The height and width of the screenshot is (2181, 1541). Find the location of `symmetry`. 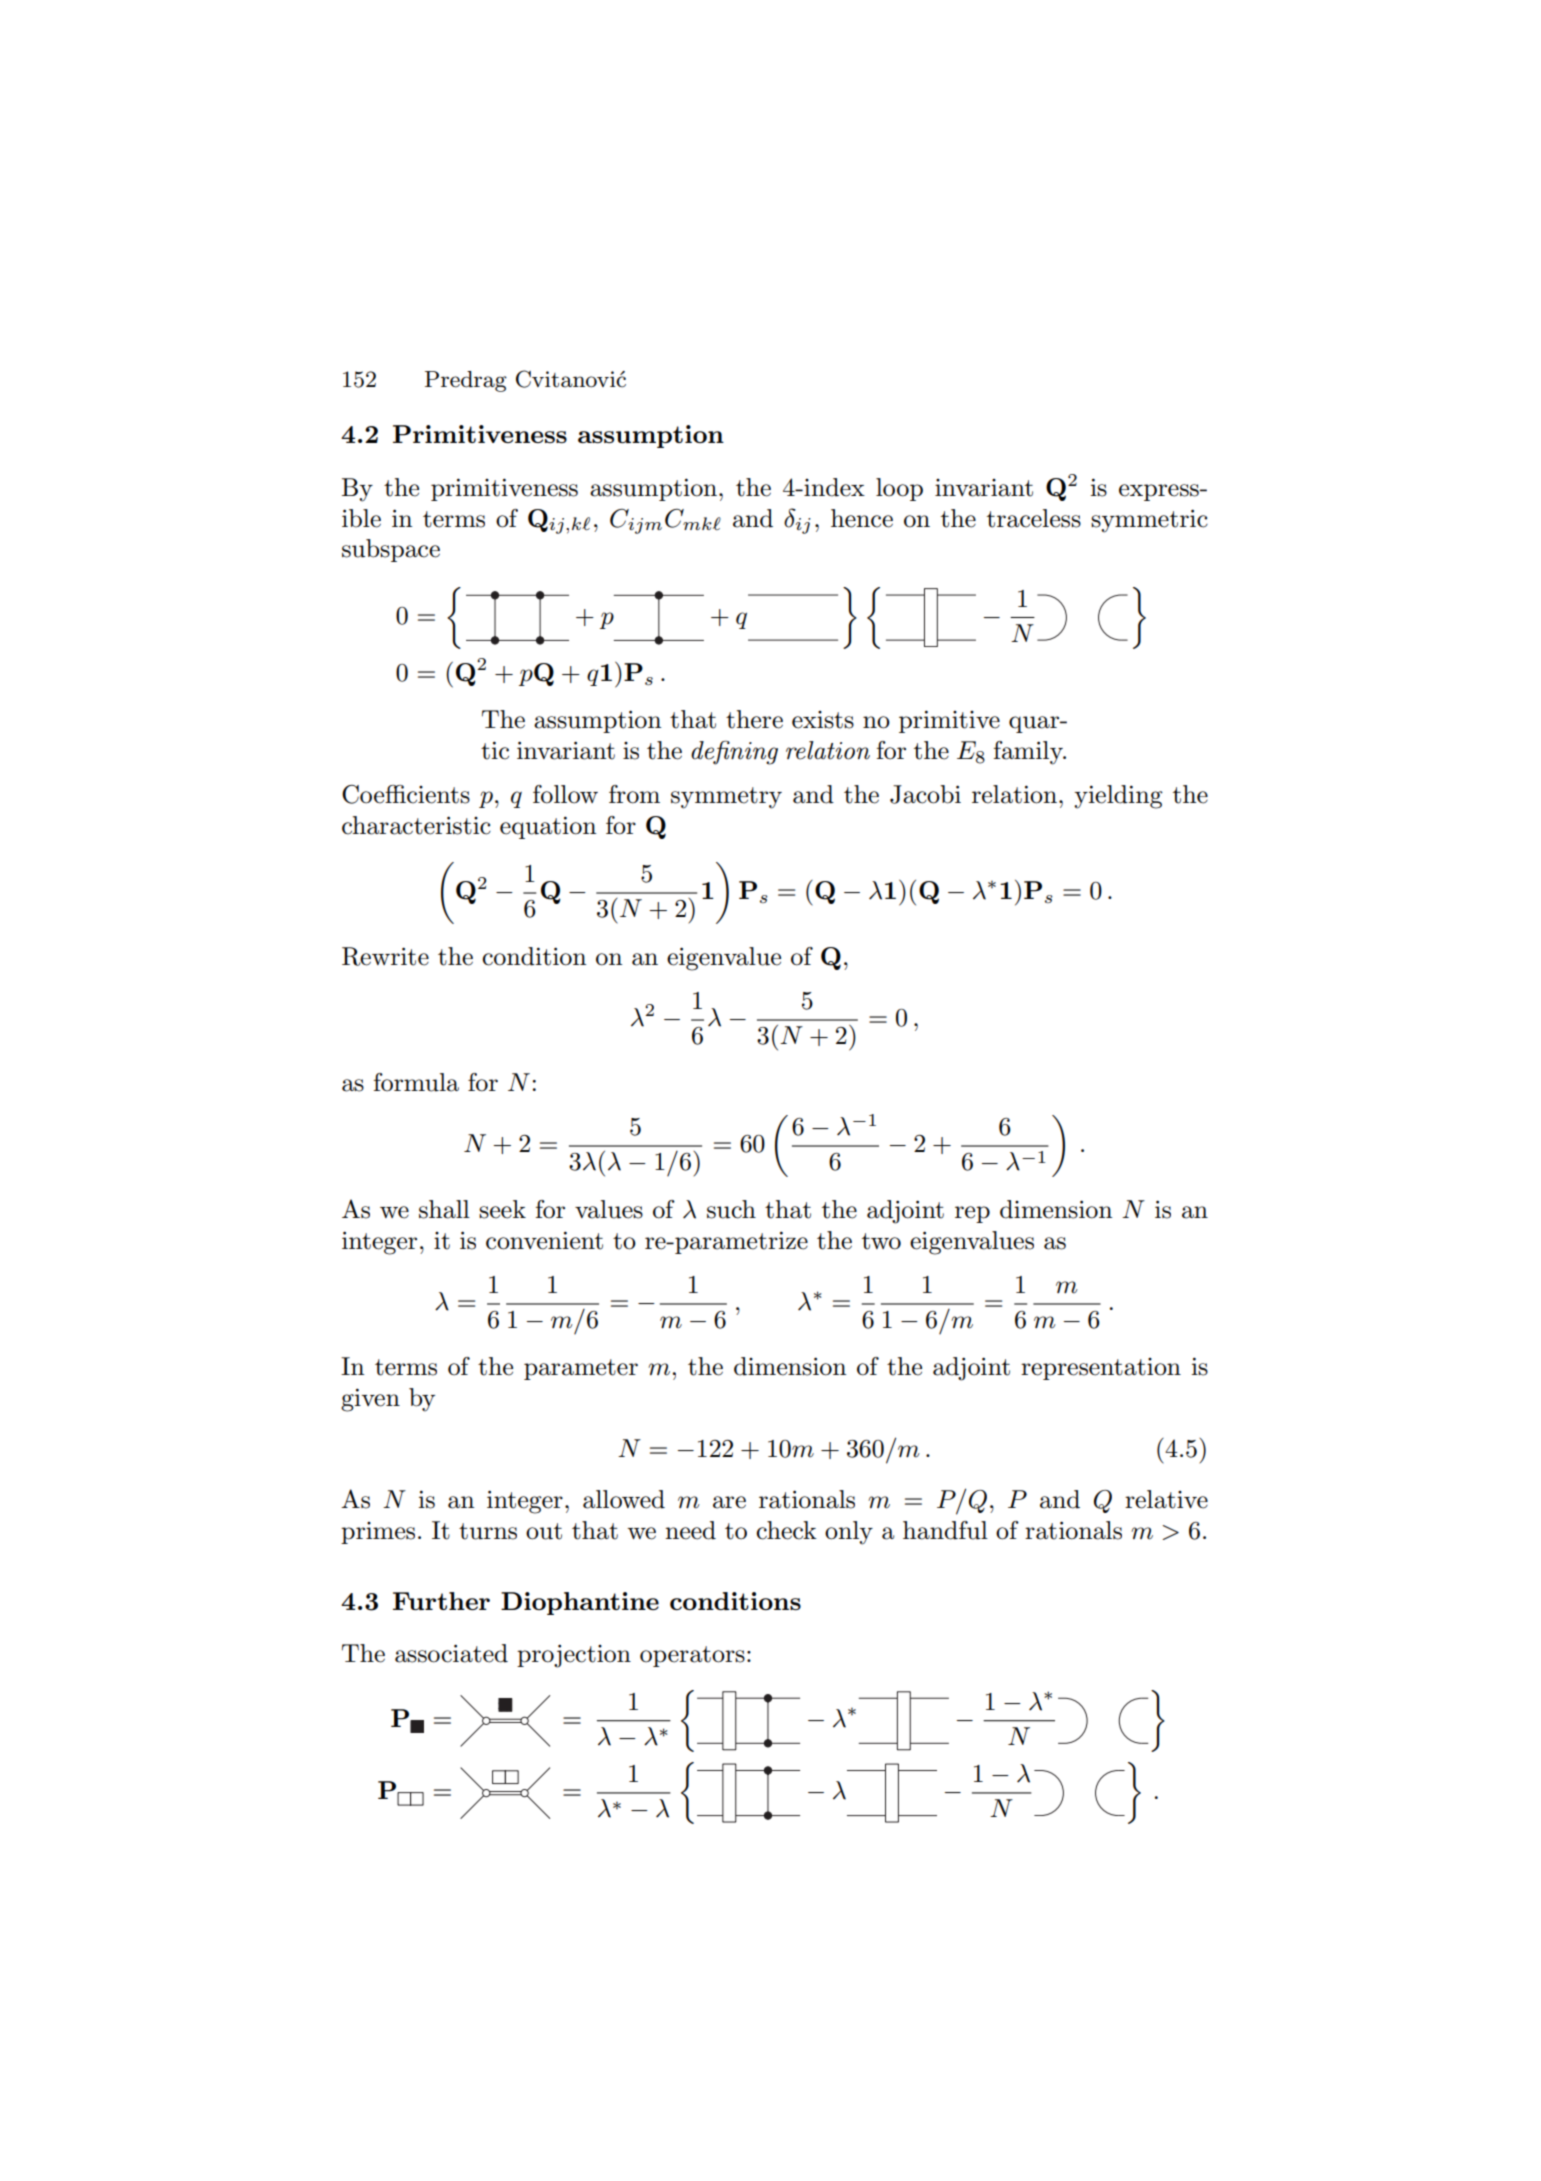

symmetry is located at coordinates (726, 798).
